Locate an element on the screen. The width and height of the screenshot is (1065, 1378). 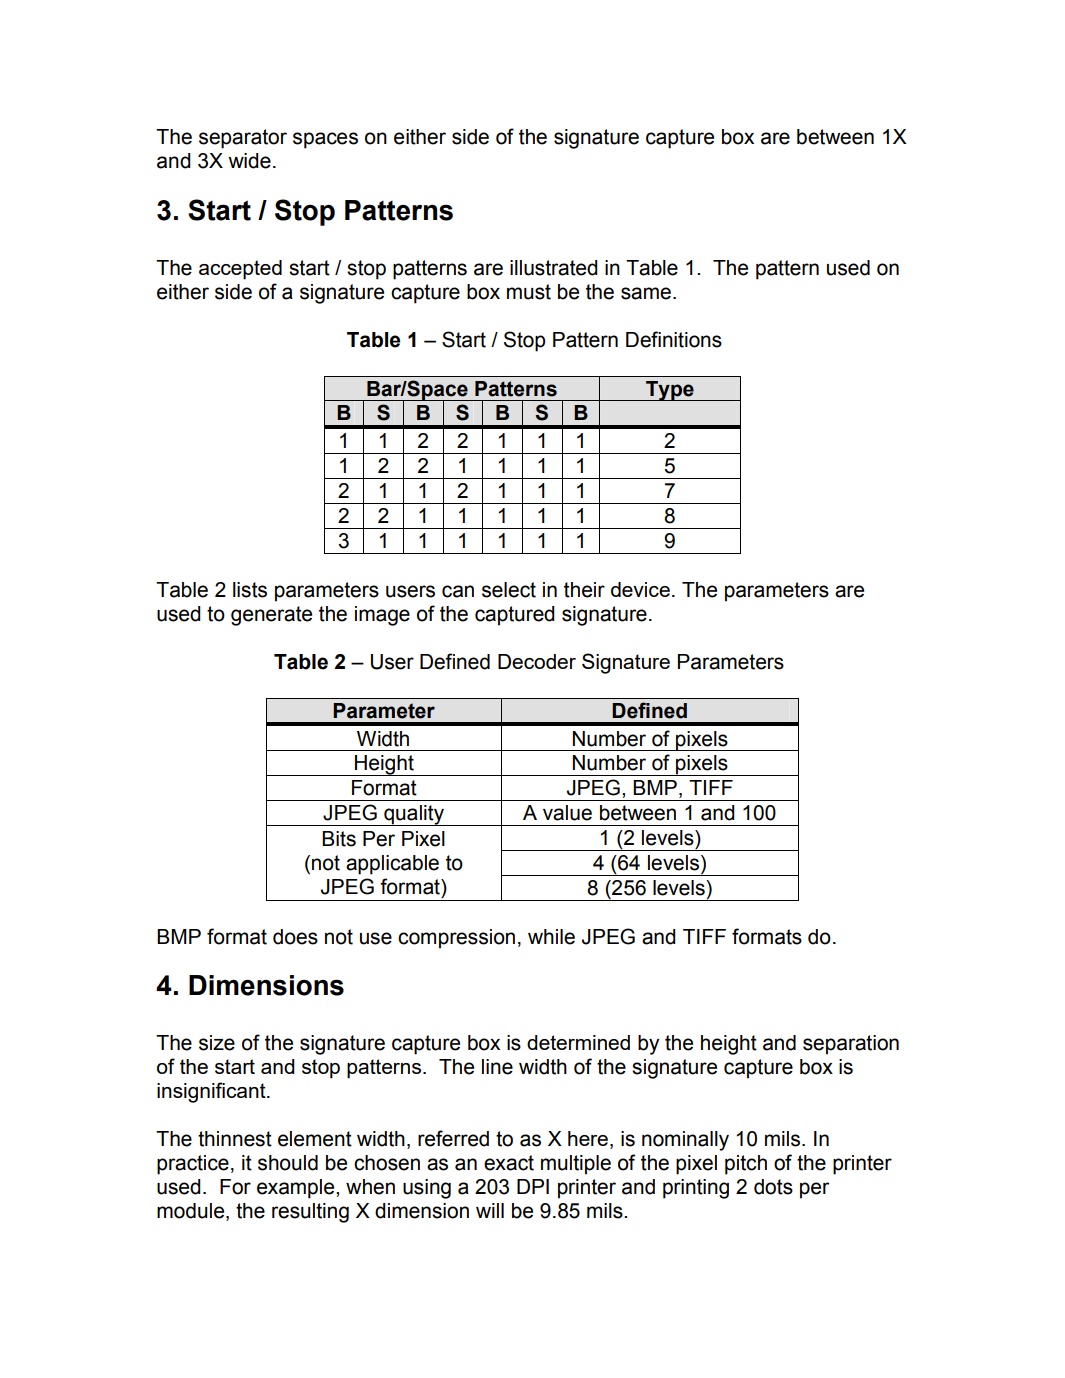
wide is located at coordinates (249, 161).
